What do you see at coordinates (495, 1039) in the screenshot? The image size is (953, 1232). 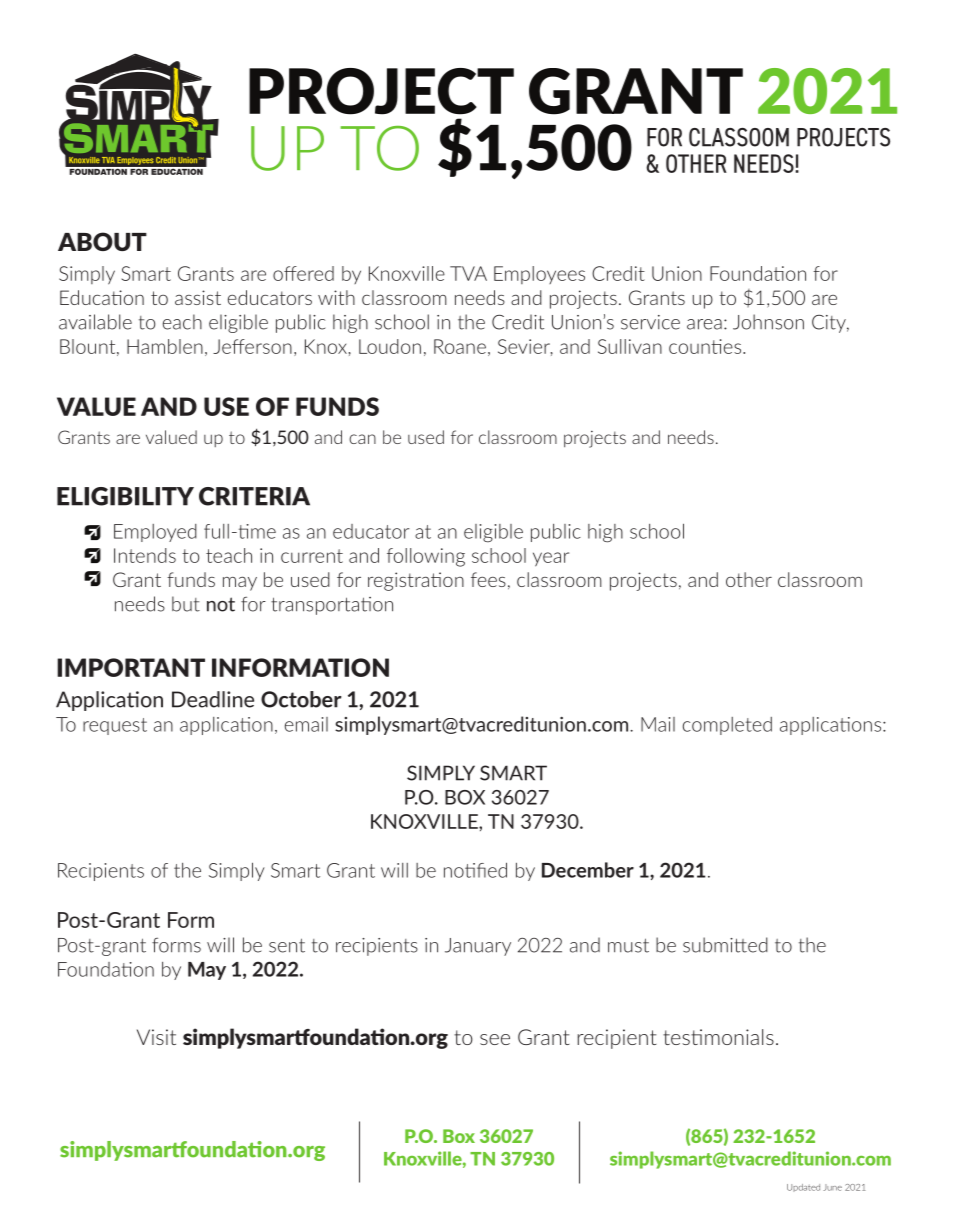 I see `see` at bounding box center [495, 1039].
